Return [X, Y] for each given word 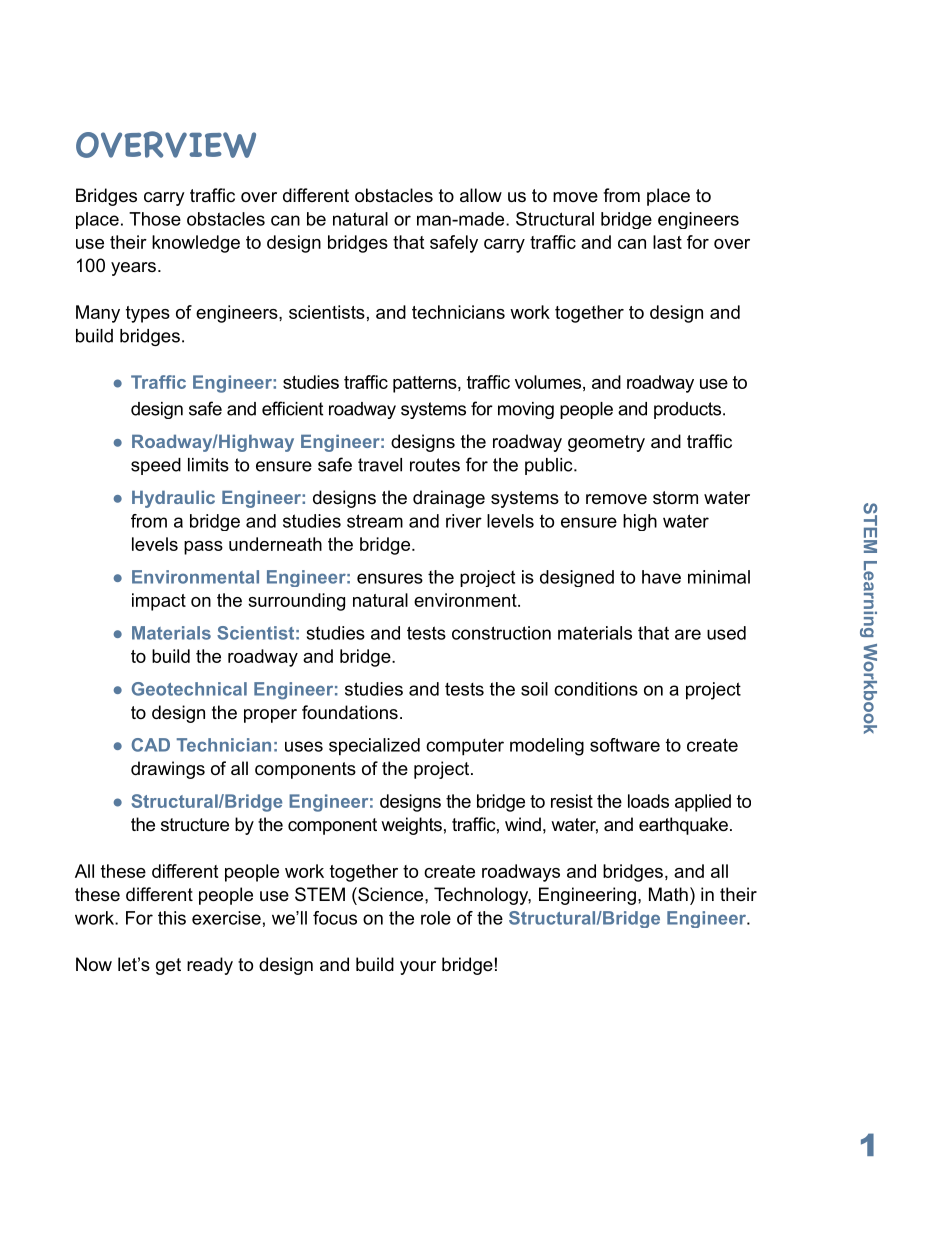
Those [155, 219]
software [625, 745]
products [689, 410]
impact [159, 602]
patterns [426, 384]
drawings [168, 770]
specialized [374, 747]
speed [156, 466]
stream [375, 521]
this [172, 918]
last [667, 242]
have [661, 577]
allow [481, 195]
